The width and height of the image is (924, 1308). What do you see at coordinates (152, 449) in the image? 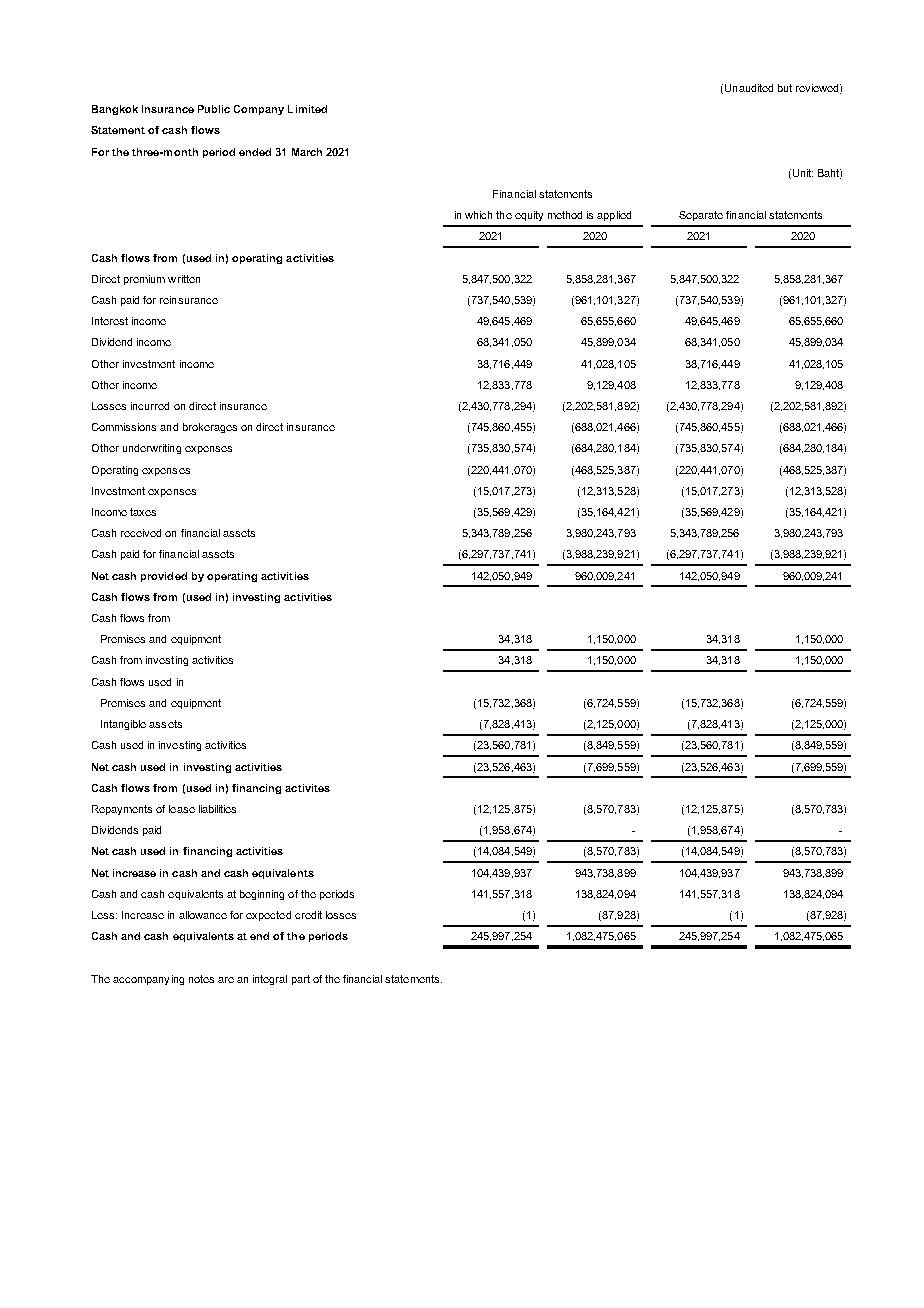
I see `underwriting` at bounding box center [152, 449].
